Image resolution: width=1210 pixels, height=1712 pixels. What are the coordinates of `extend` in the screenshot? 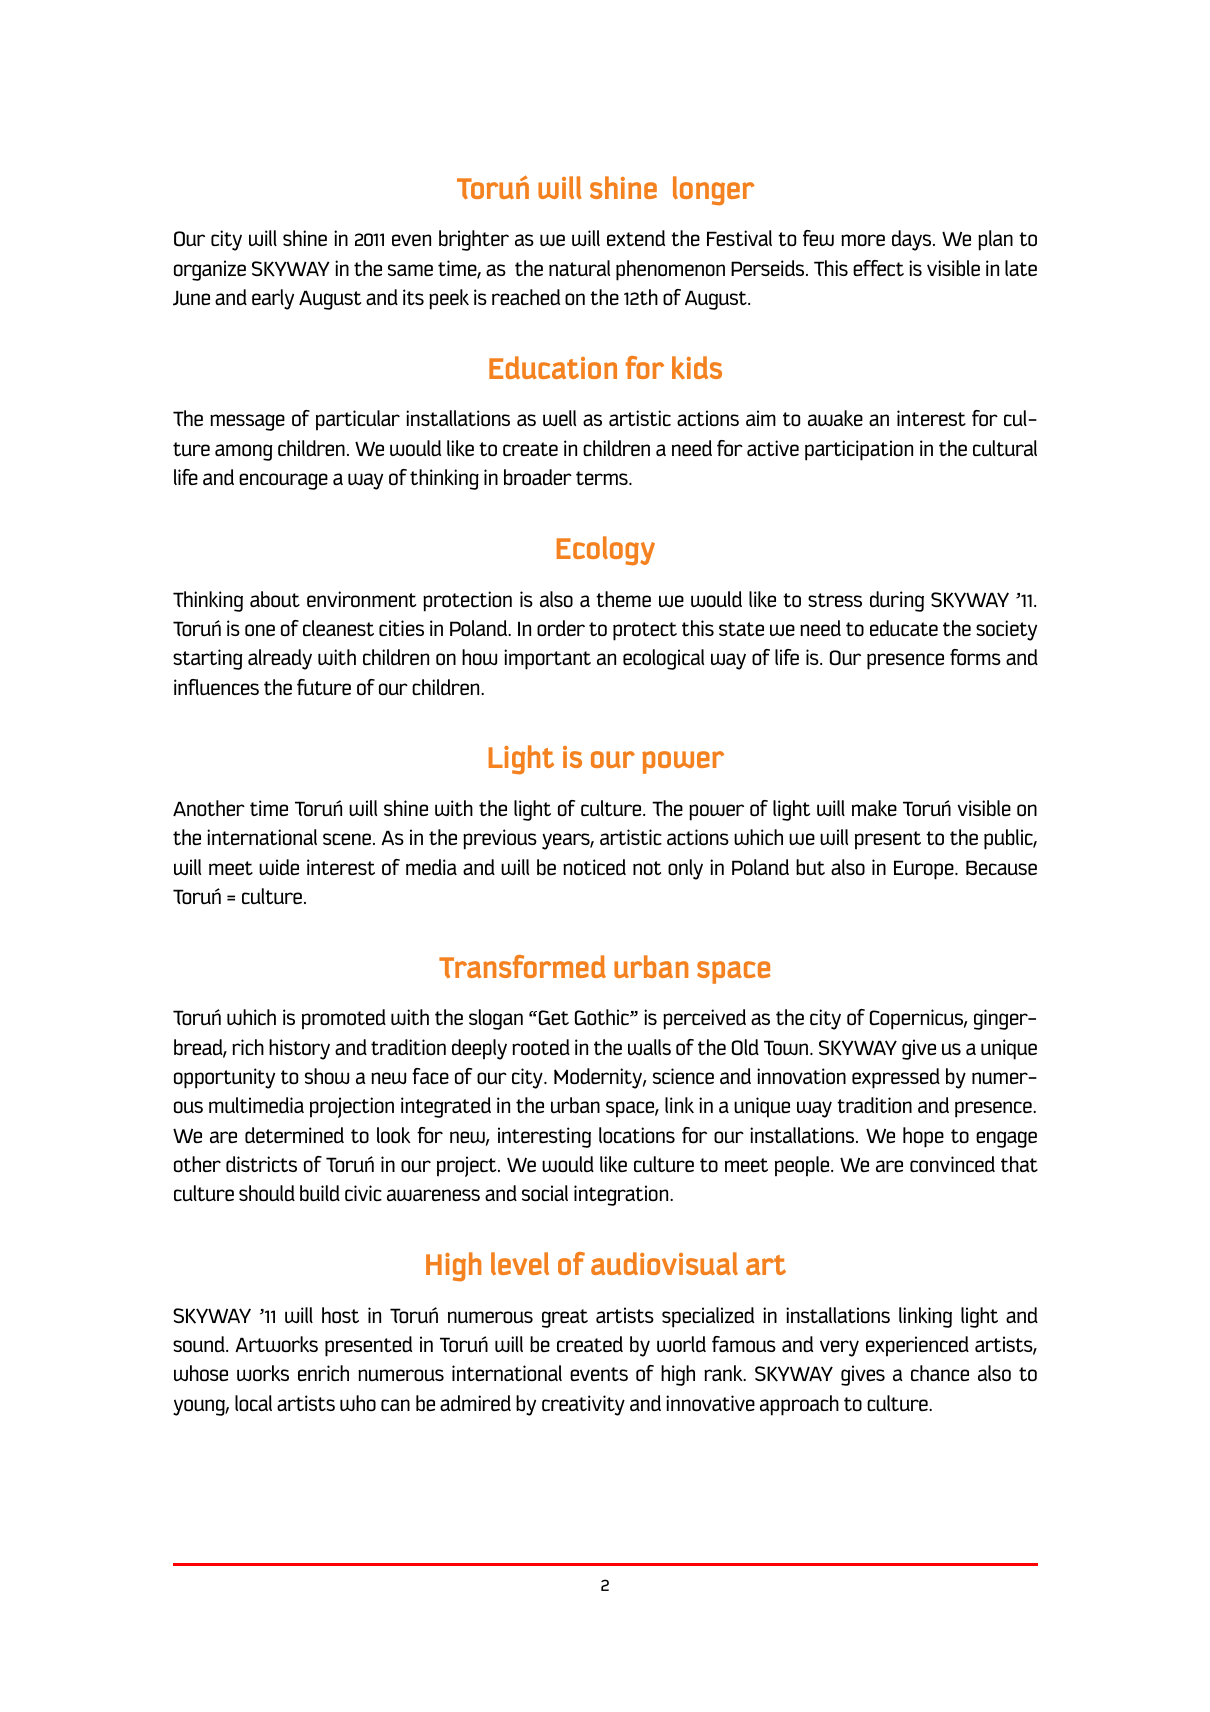 It's located at (636, 238).
